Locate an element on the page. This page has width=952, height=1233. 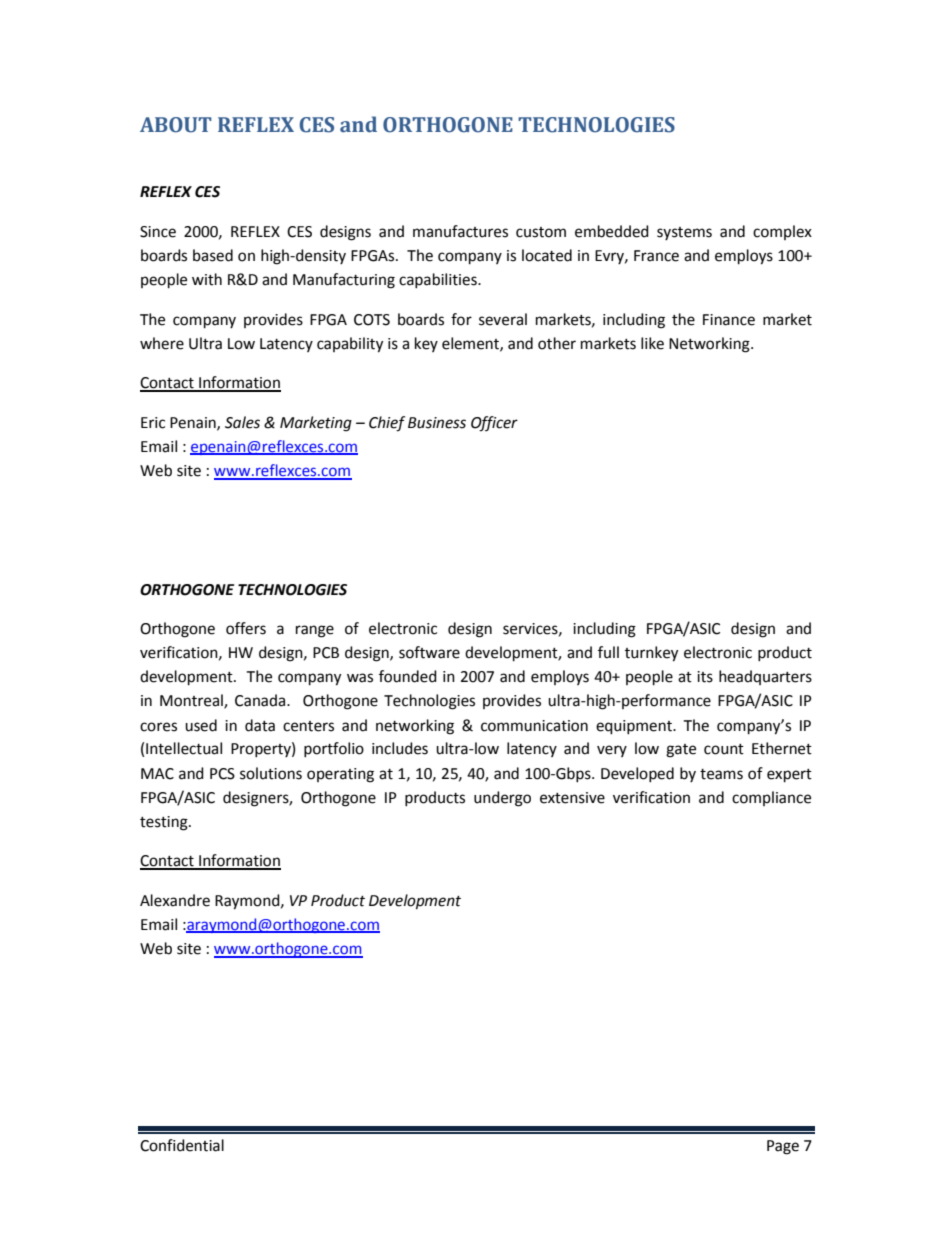
Page is located at coordinates (783, 1147).
